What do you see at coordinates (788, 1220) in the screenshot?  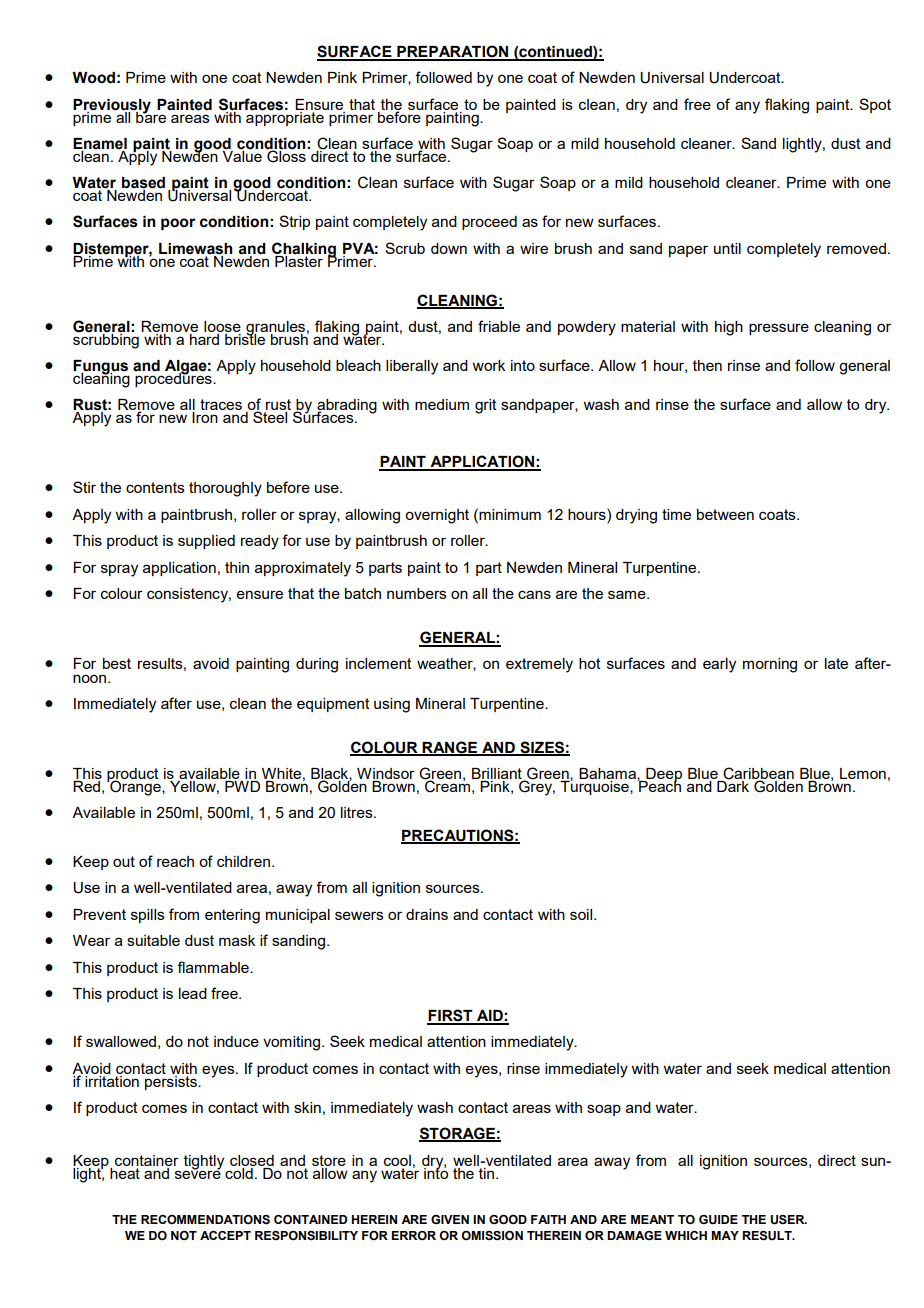 I see `USER` at bounding box center [788, 1220].
